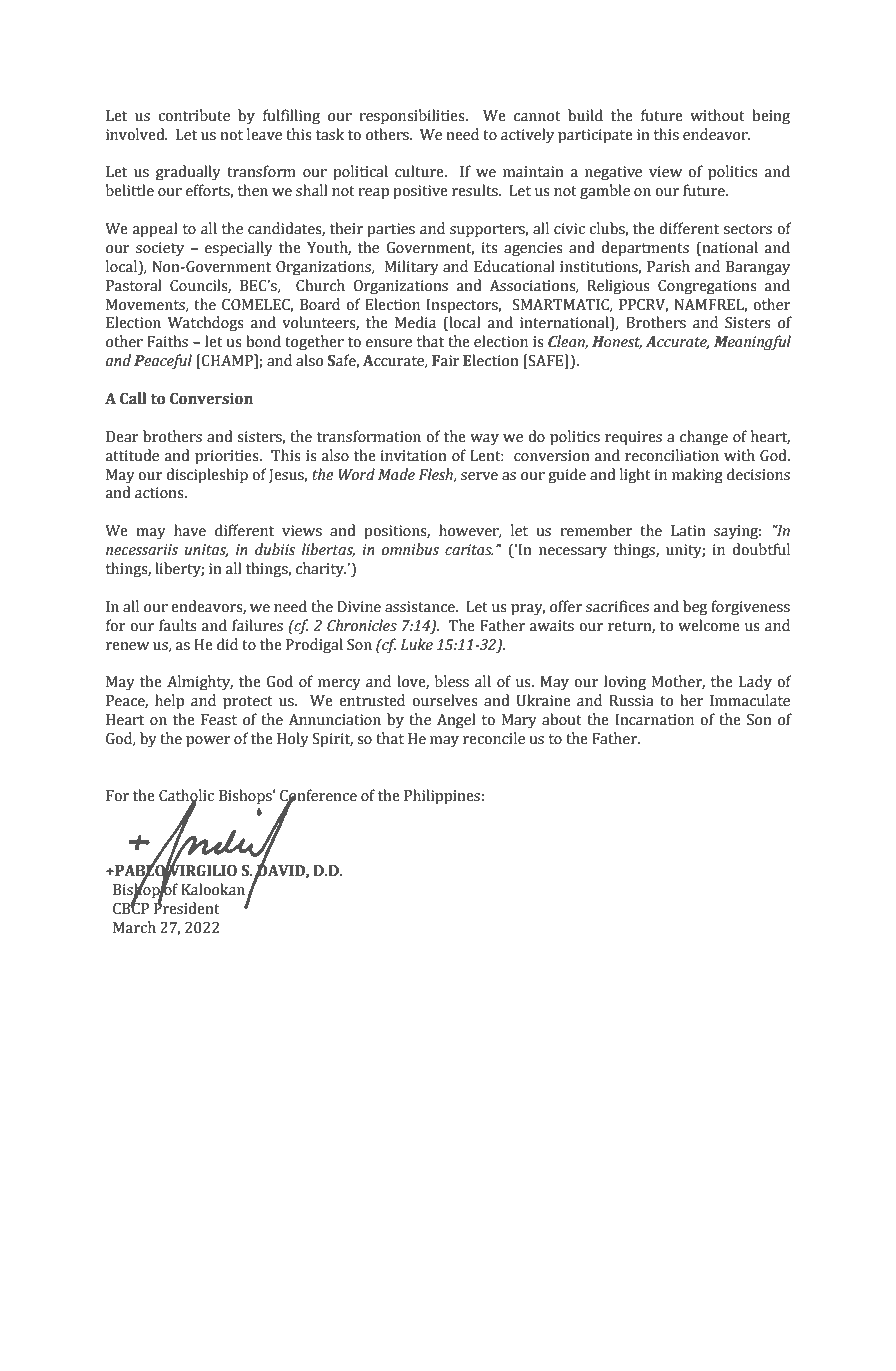  I want to click on Conference, so click(318, 796).
